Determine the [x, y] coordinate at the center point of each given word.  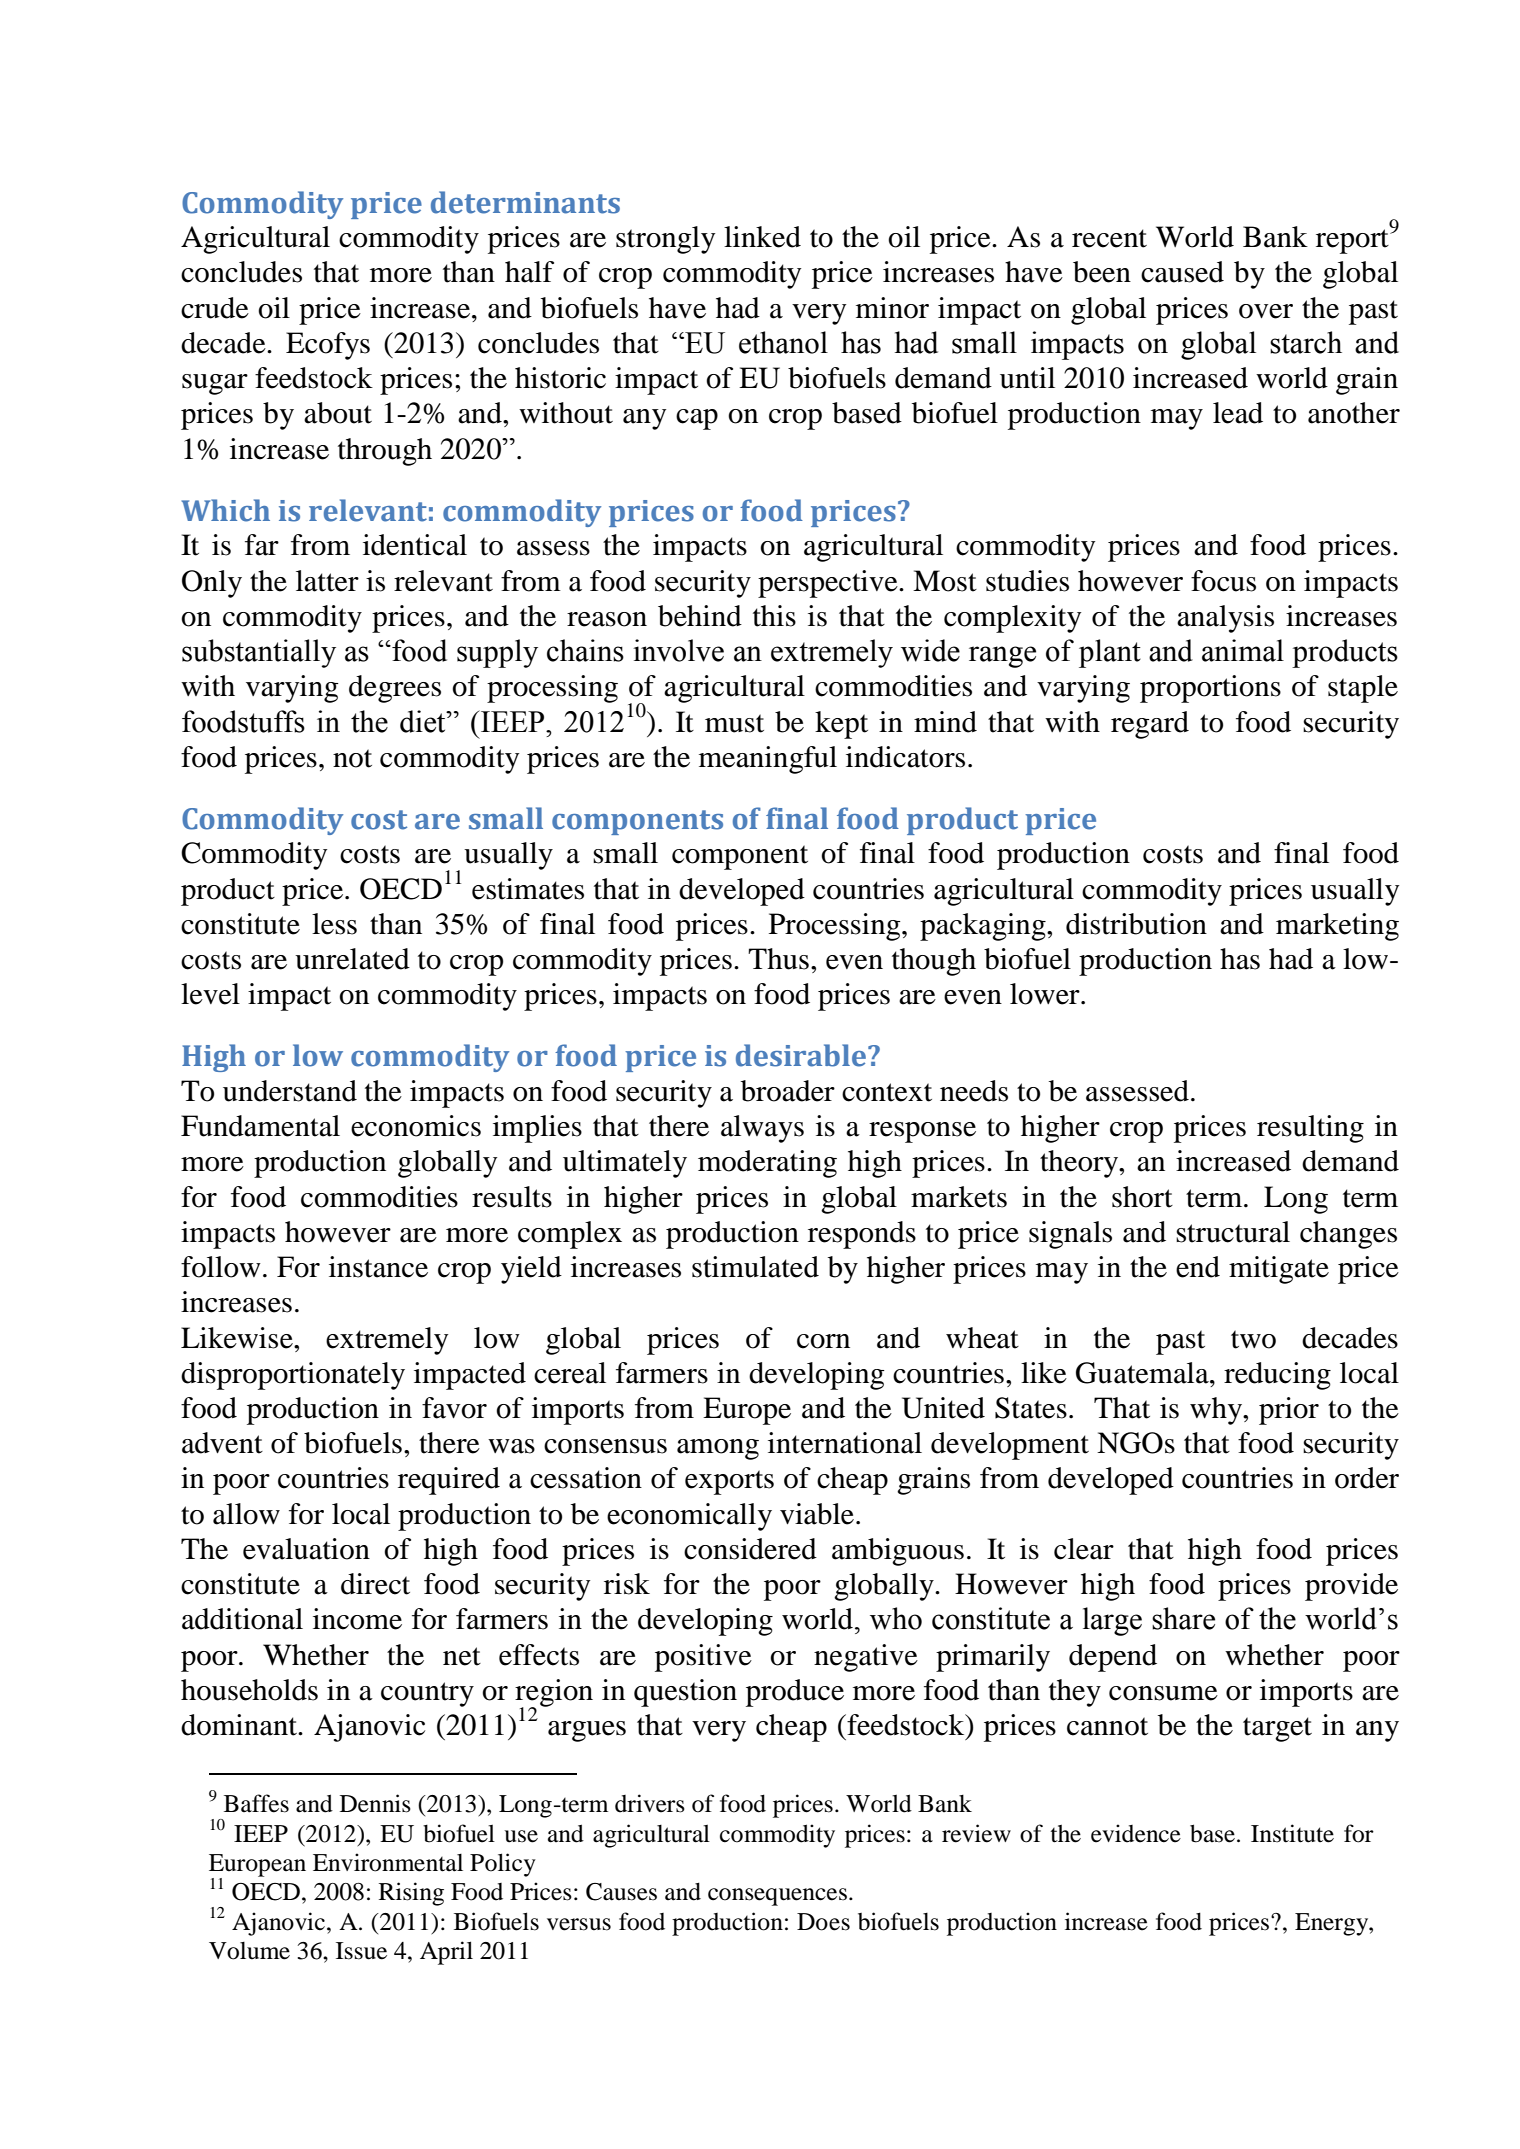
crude [215, 308]
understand [290, 1091]
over [1266, 311]
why [1217, 1411]
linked [762, 237]
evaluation [306, 1549]
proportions [1210, 689]
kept [841, 725]
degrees [395, 689]
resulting [1310, 1129]
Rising [411, 1894]
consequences [777, 1897]
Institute [1292, 1833]
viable [817, 1514]
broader [788, 1091]
